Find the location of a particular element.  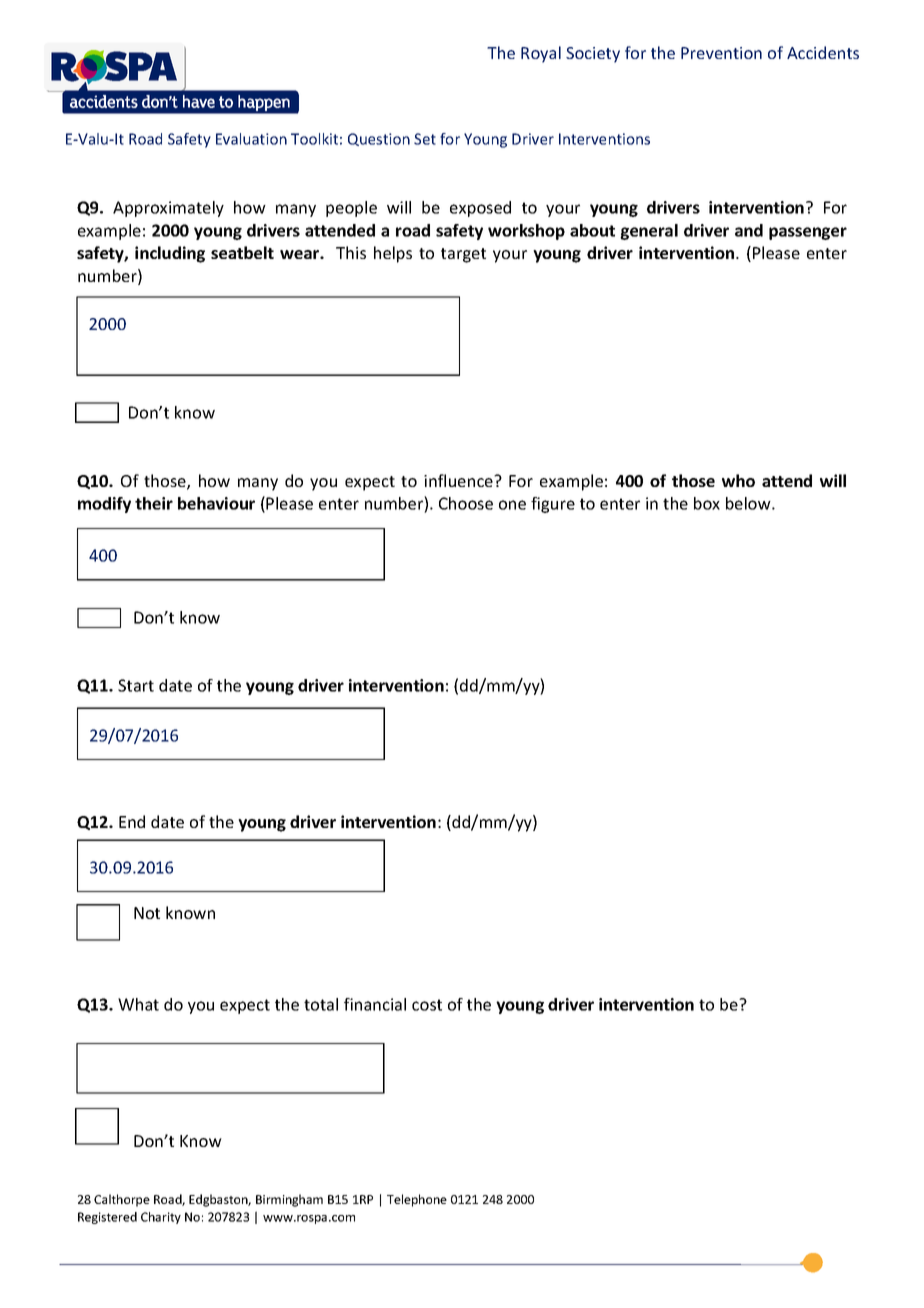

Choose is located at coordinates (466, 503).
